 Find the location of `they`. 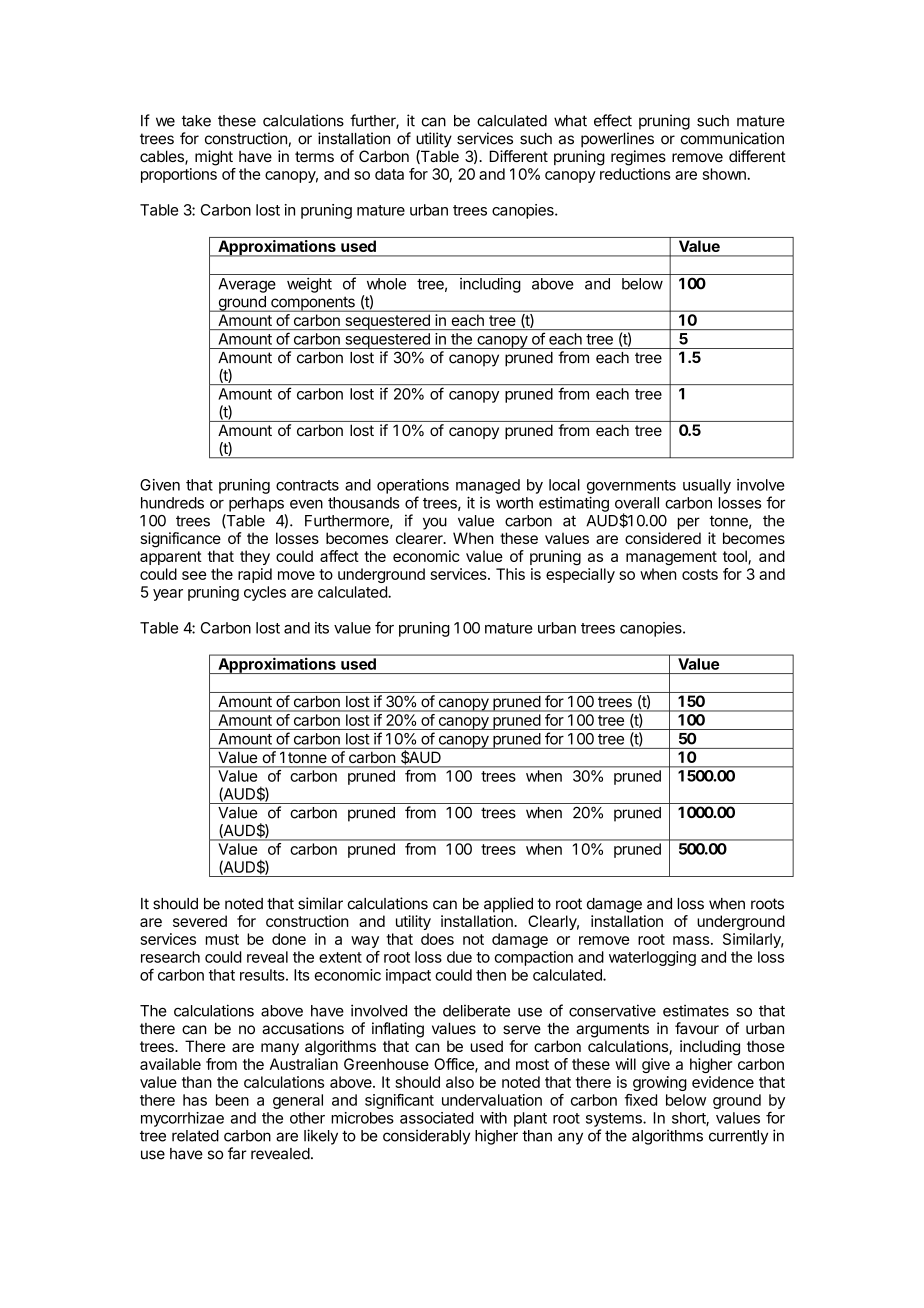

they is located at coordinates (255, 557).
